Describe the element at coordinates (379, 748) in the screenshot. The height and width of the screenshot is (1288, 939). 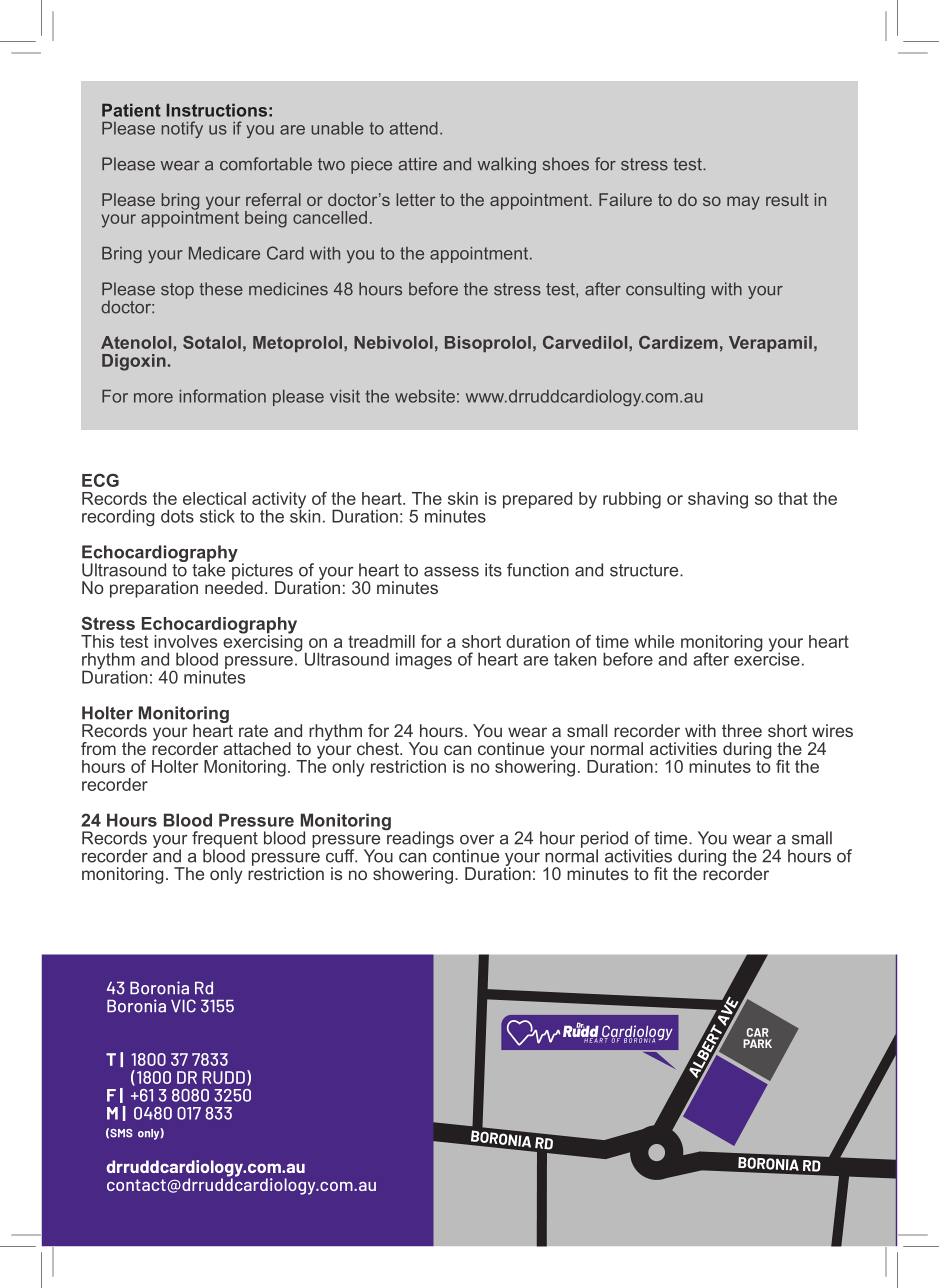
I see `chest` at that location.
